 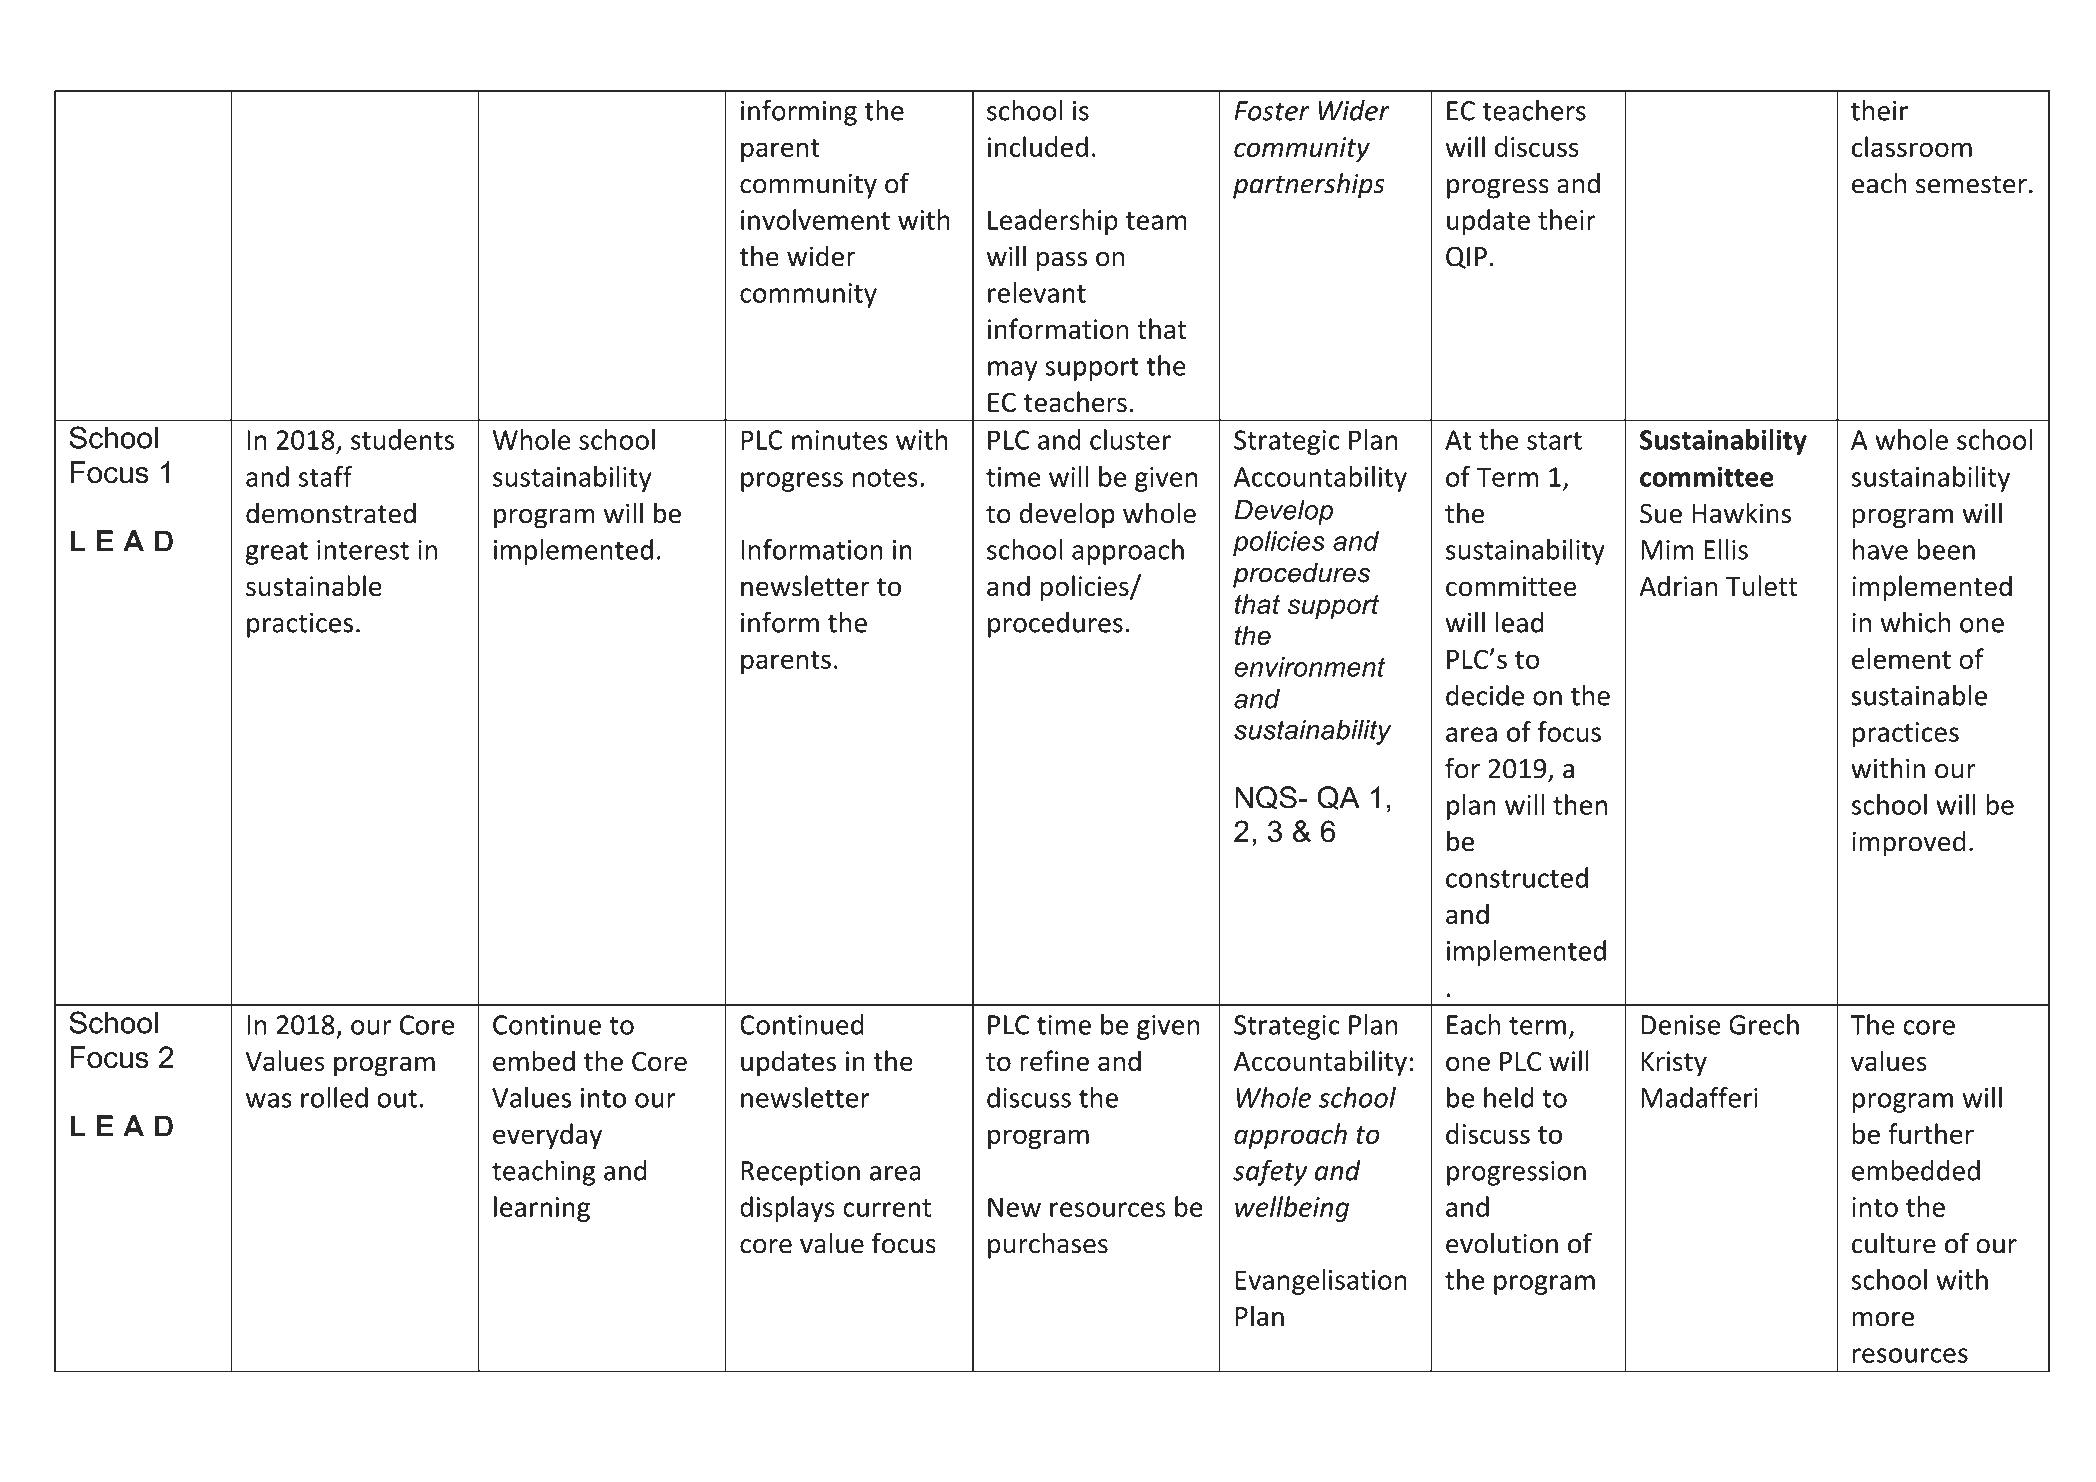 I want to click on Denise, so click(x=1680, y=1025).
